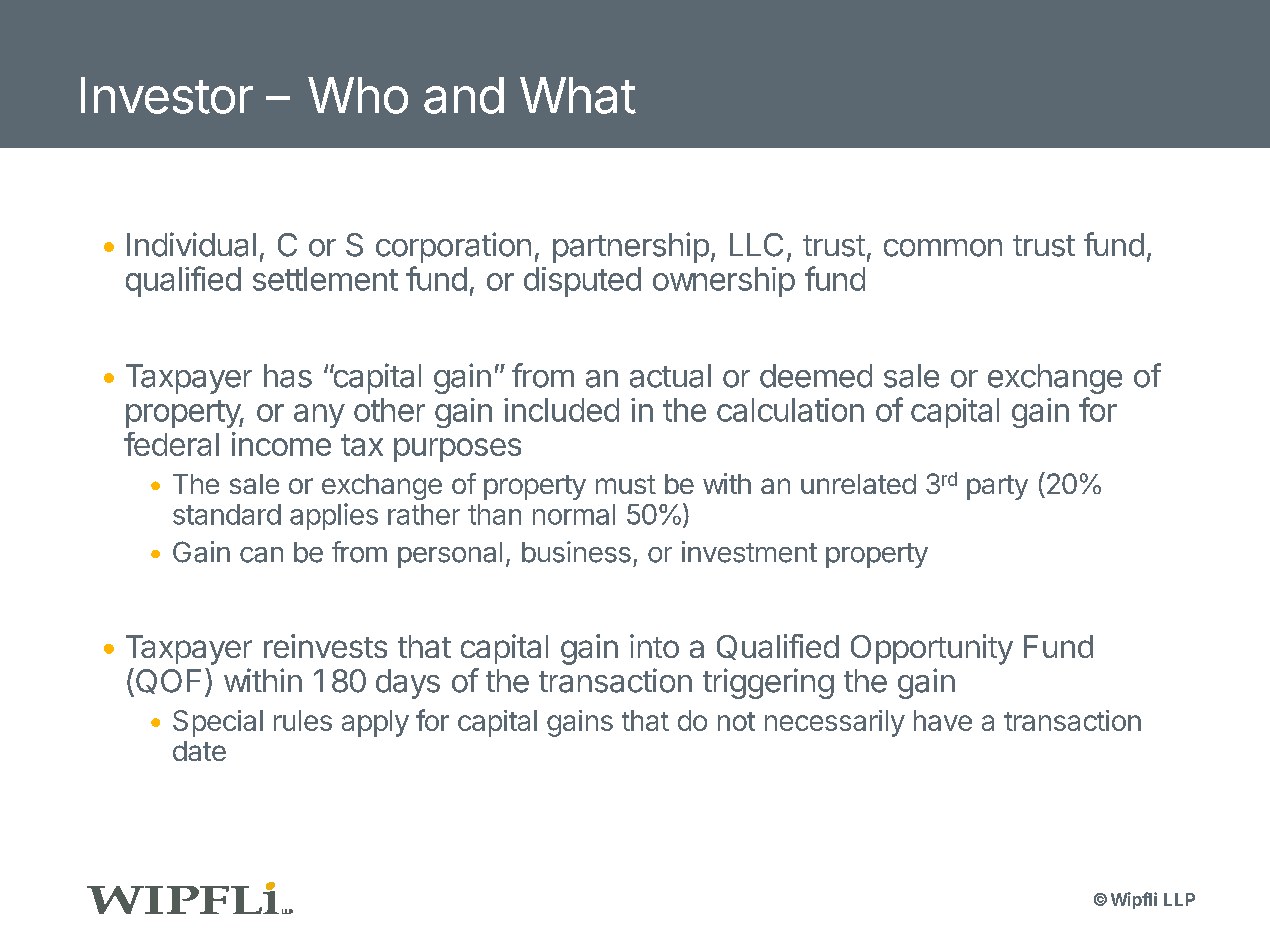 The width and height of the screenshot is (1270, 952). I want to click on common, so click(943, 248).
